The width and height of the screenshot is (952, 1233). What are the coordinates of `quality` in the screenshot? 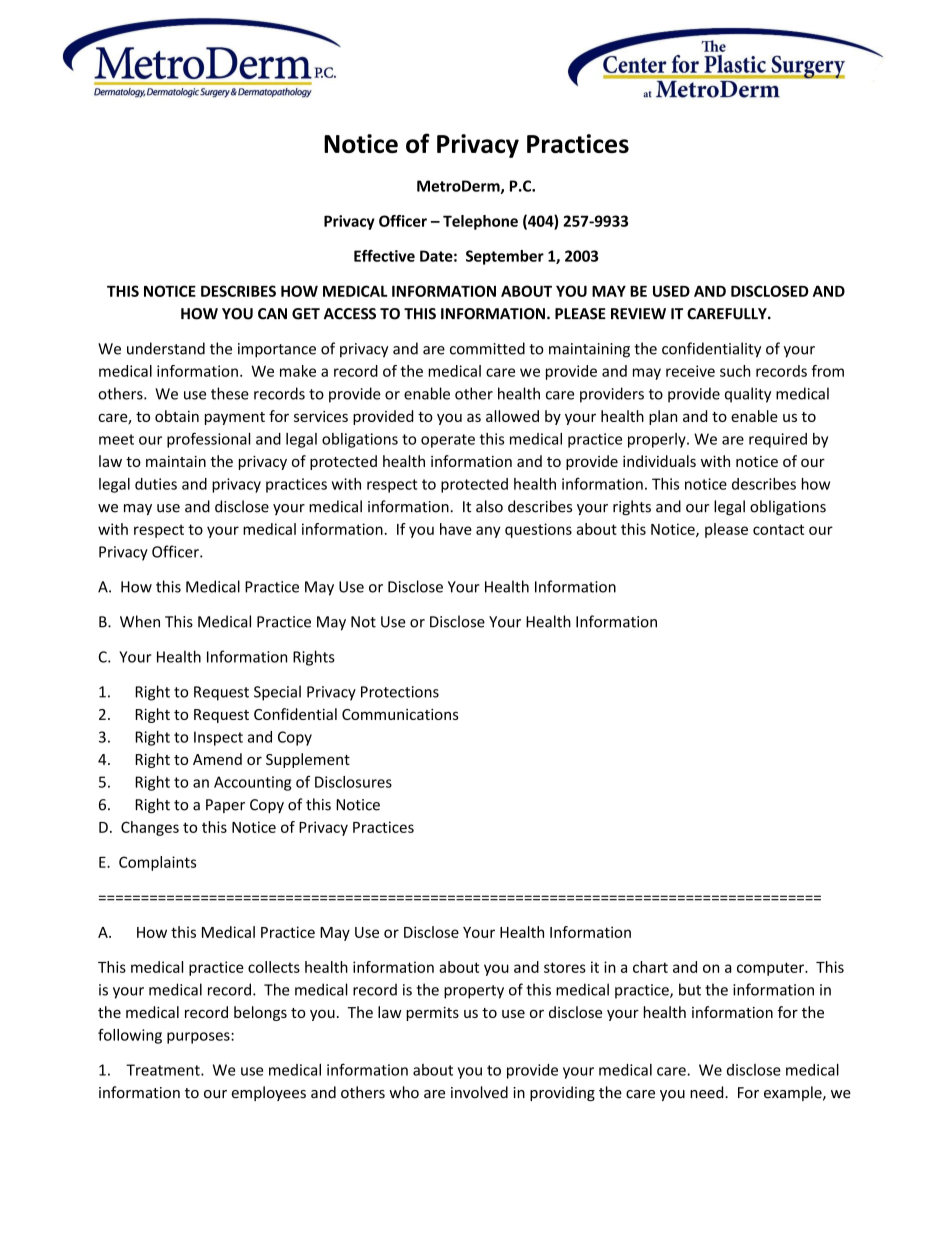 It's located at (748, 395).
